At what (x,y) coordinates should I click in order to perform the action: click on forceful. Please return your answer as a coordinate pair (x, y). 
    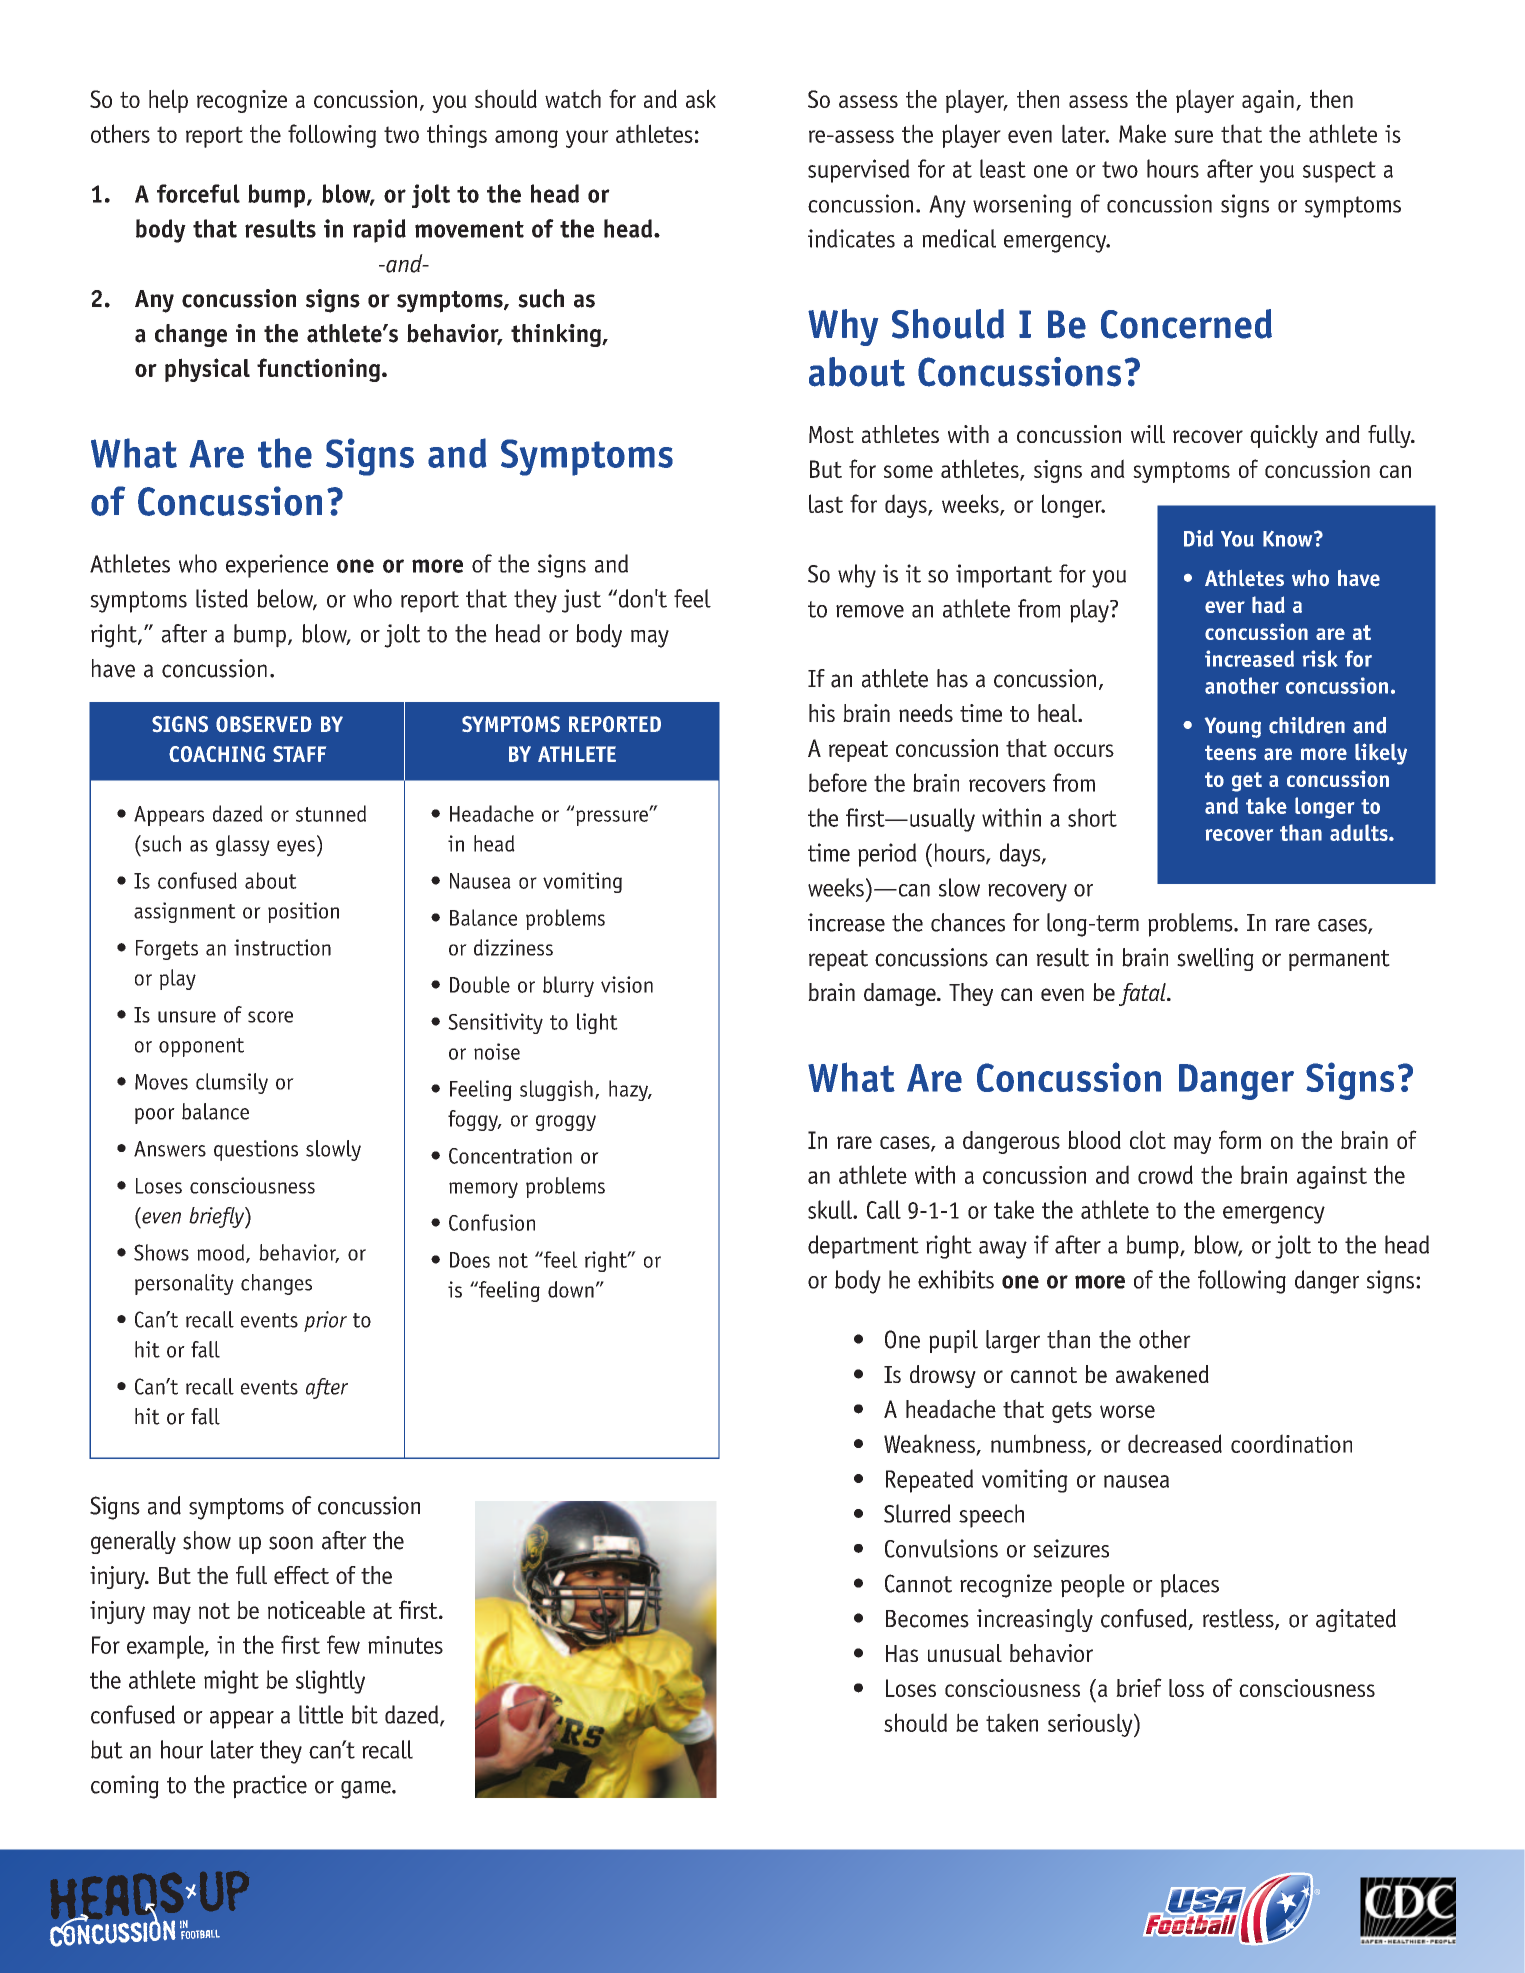
    Looking at the image, I should click on (198, 193).
